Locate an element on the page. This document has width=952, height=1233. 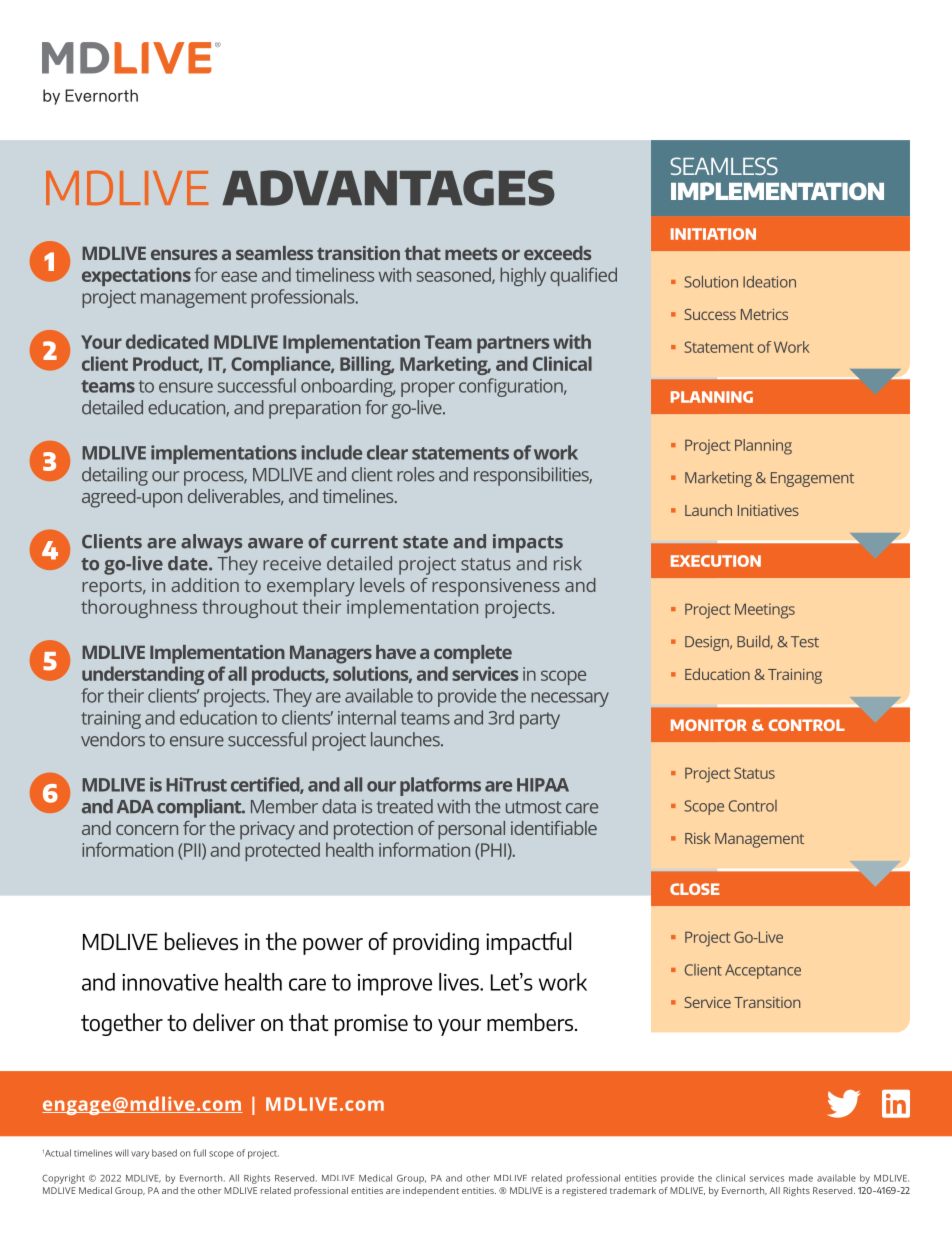
expectations is located at coordinates (136, 276).
